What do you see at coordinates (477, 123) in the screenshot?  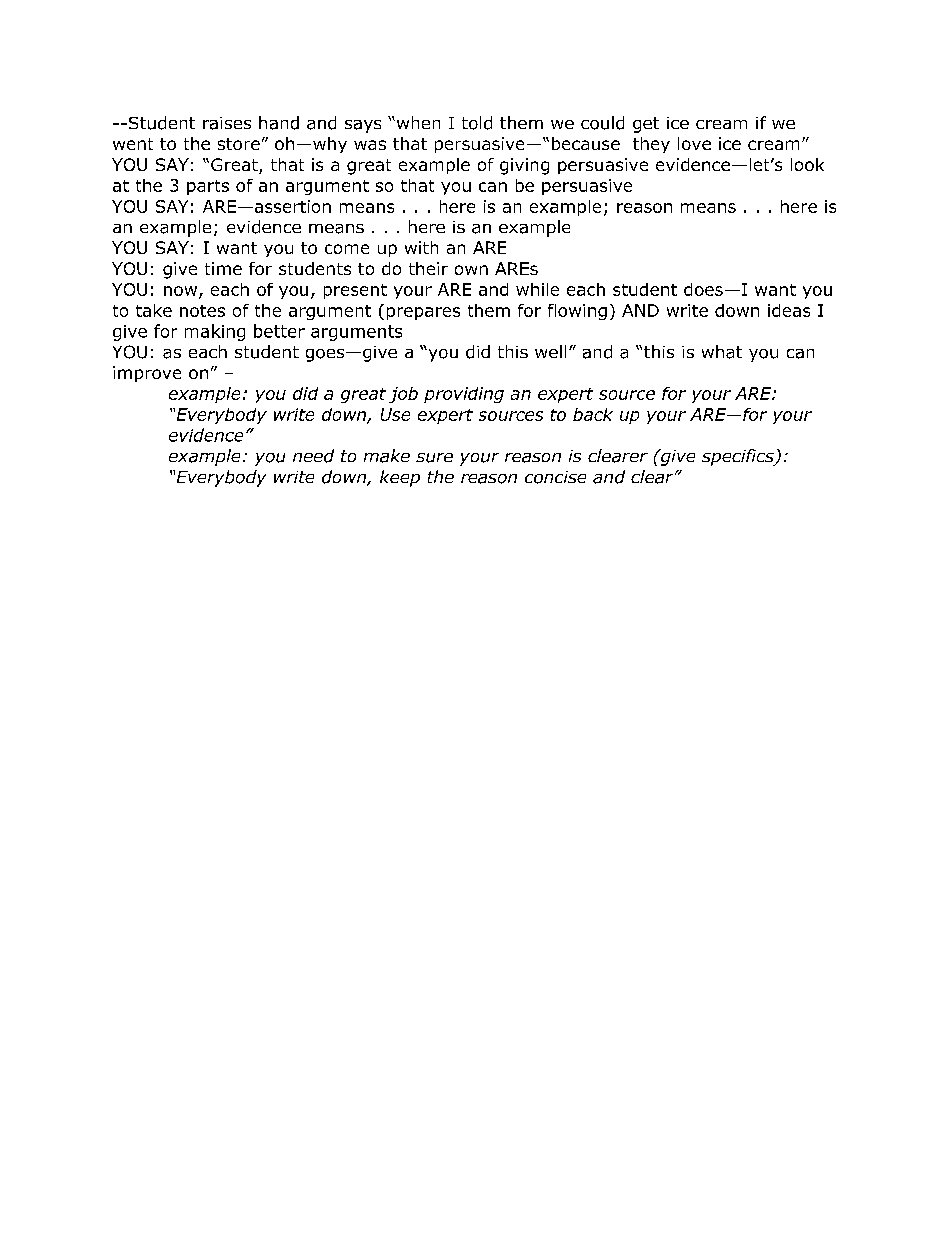 I see `told` at bounding box center [477, 123].
